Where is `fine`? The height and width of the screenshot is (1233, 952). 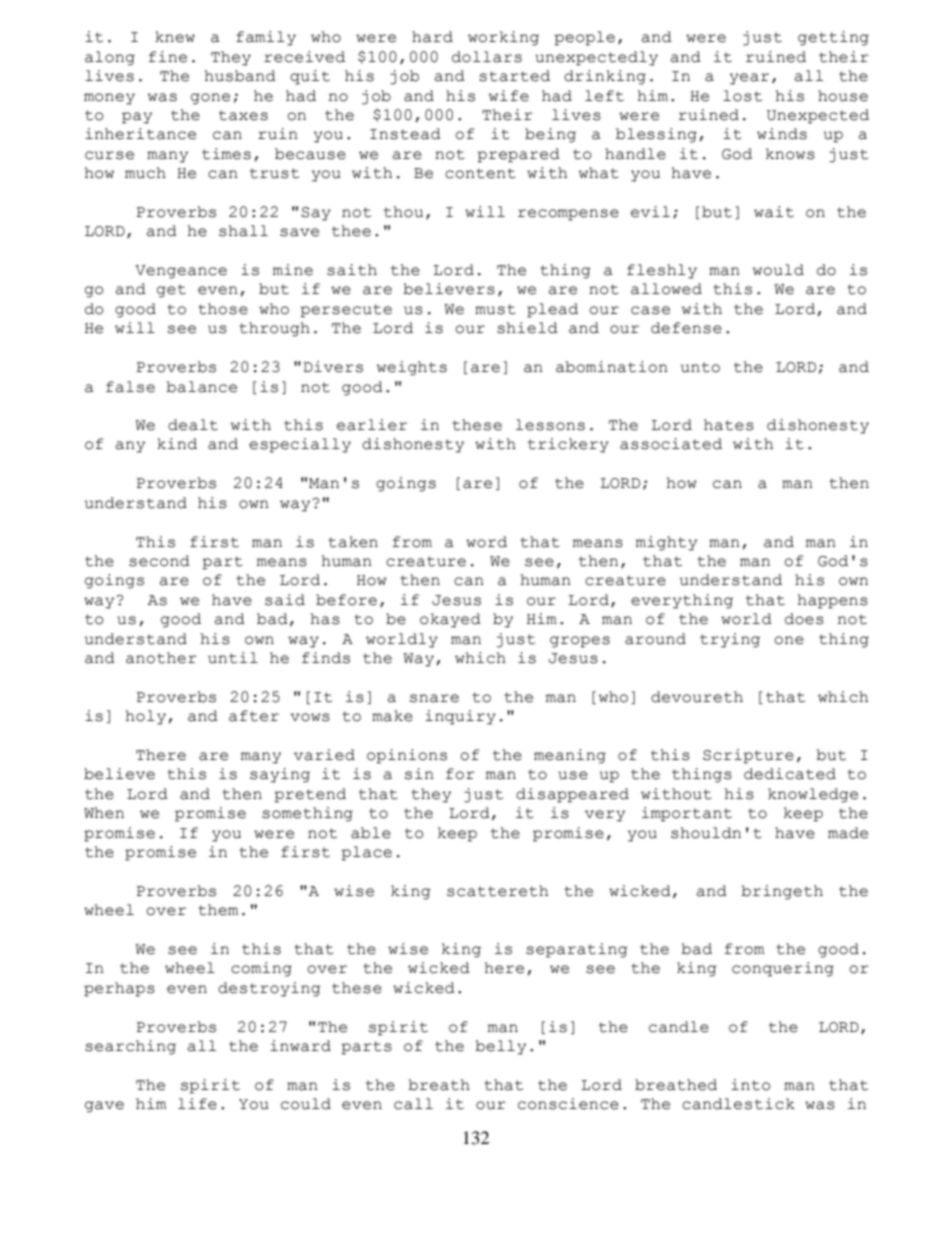
fine is located at coordinates (168, 57).
